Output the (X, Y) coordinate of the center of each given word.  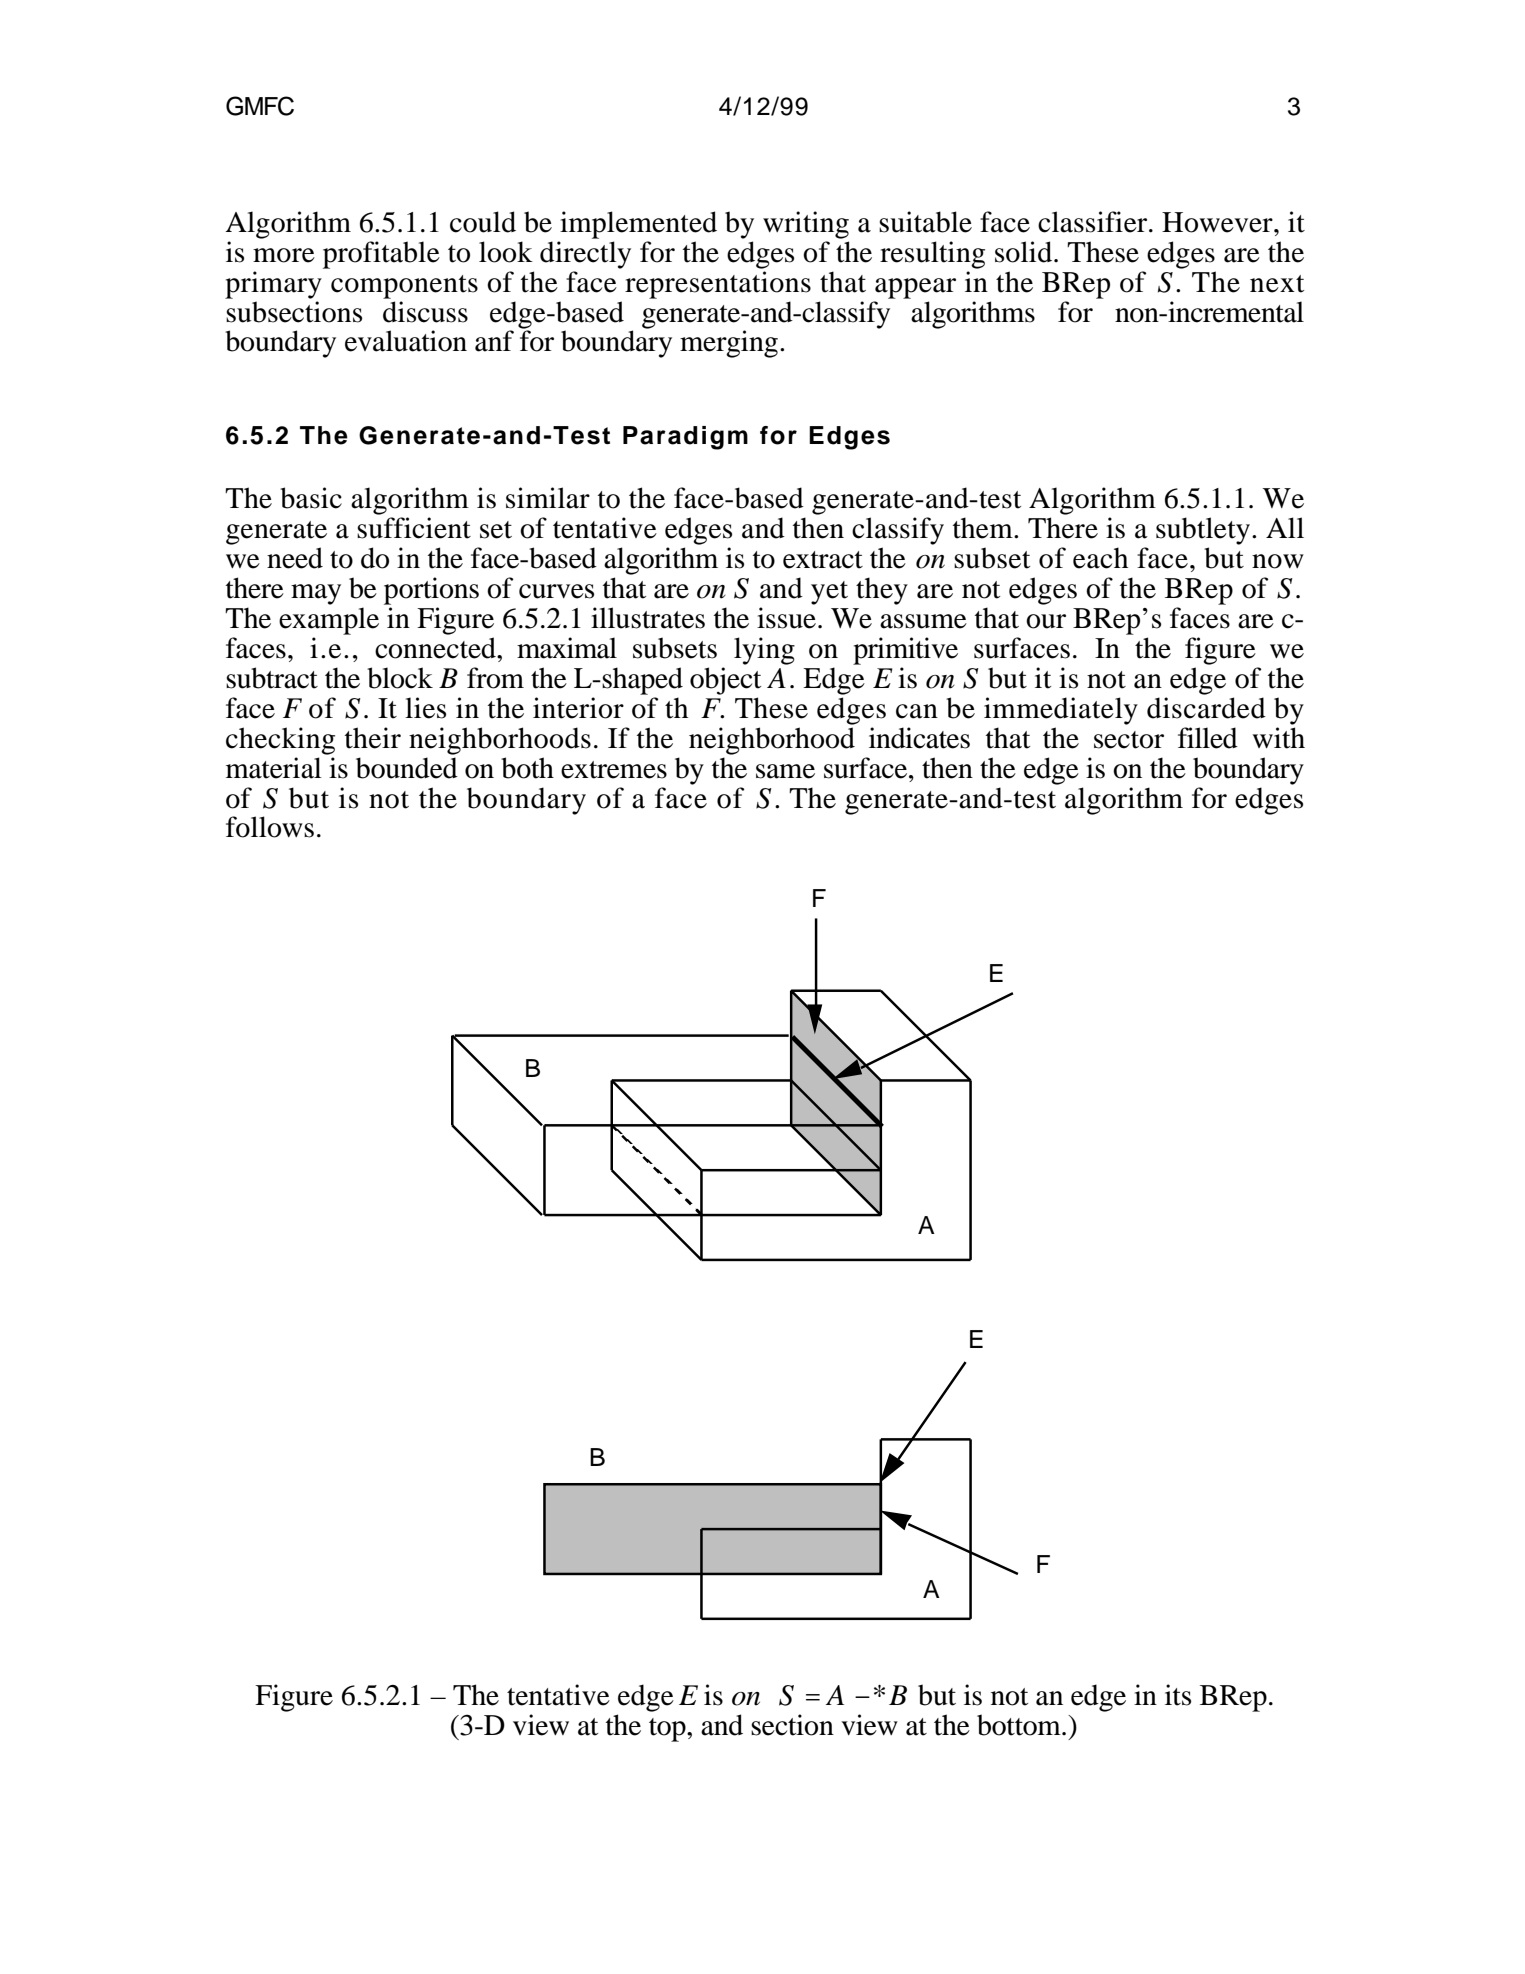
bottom (1020, 1725)
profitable (381, 255)
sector (1129, 740)
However (1218, 222)
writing (806, 225)
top (668, 1730)
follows (270, 827)
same (785, 771)
